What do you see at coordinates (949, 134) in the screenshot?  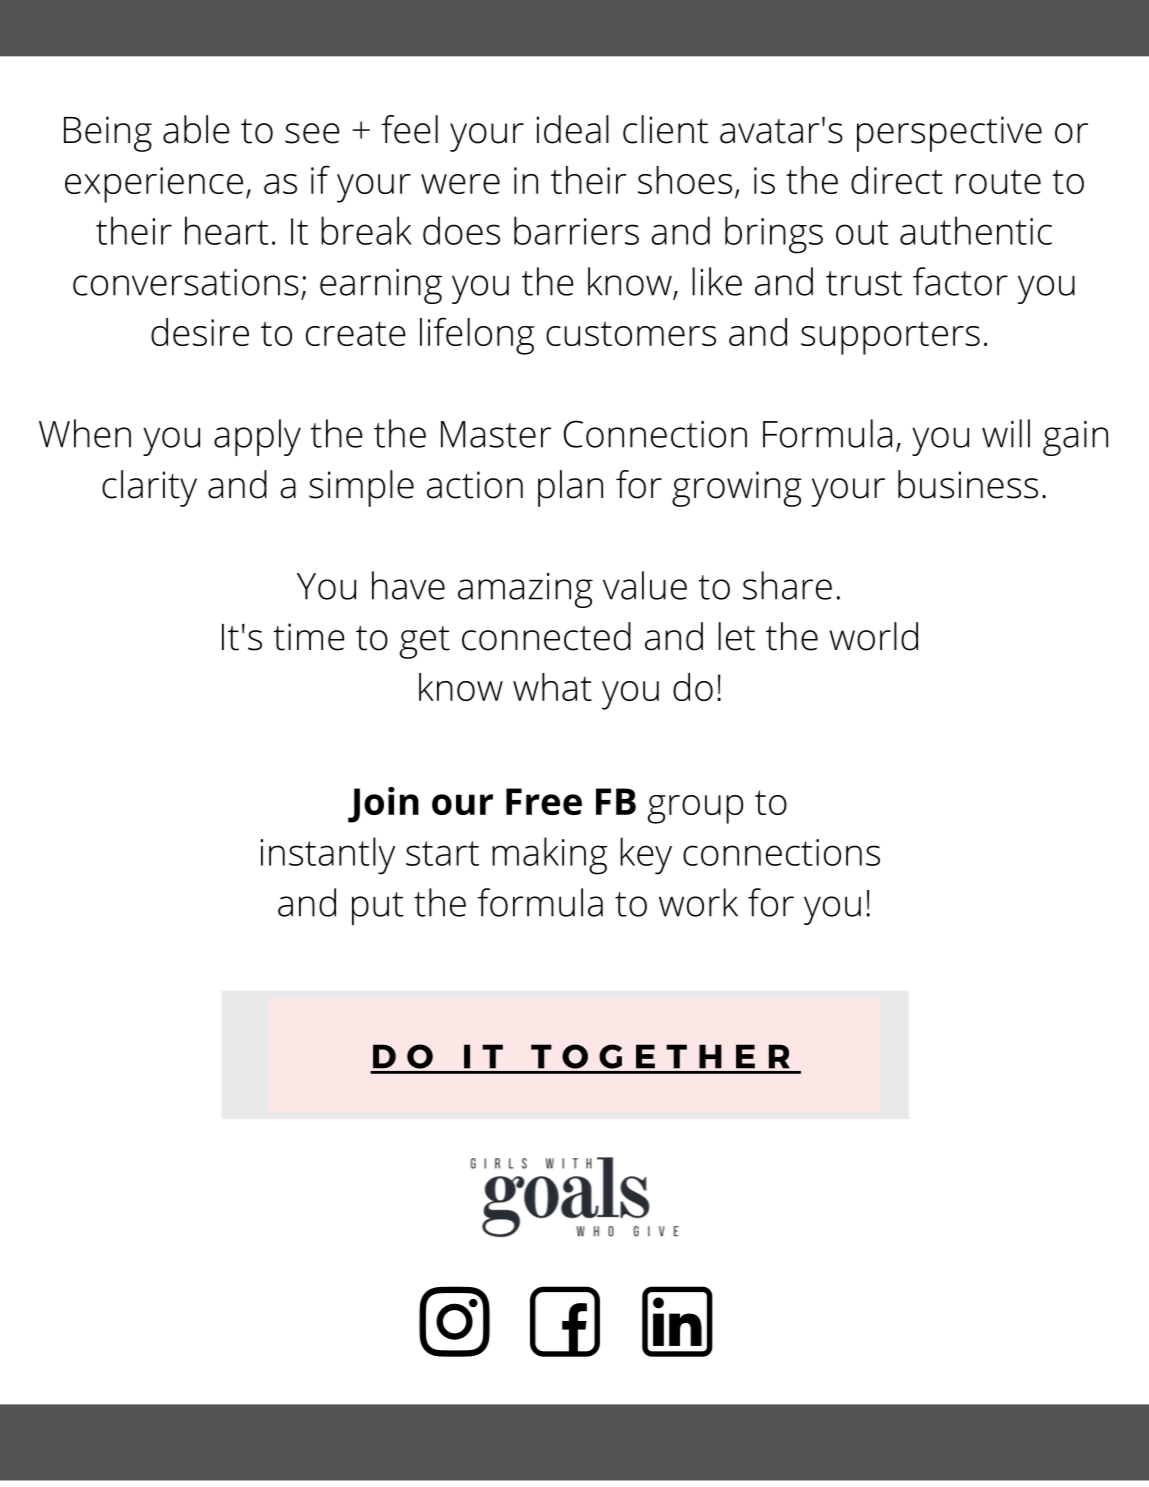 I see `perspective` at bounding box center [949, 134].
